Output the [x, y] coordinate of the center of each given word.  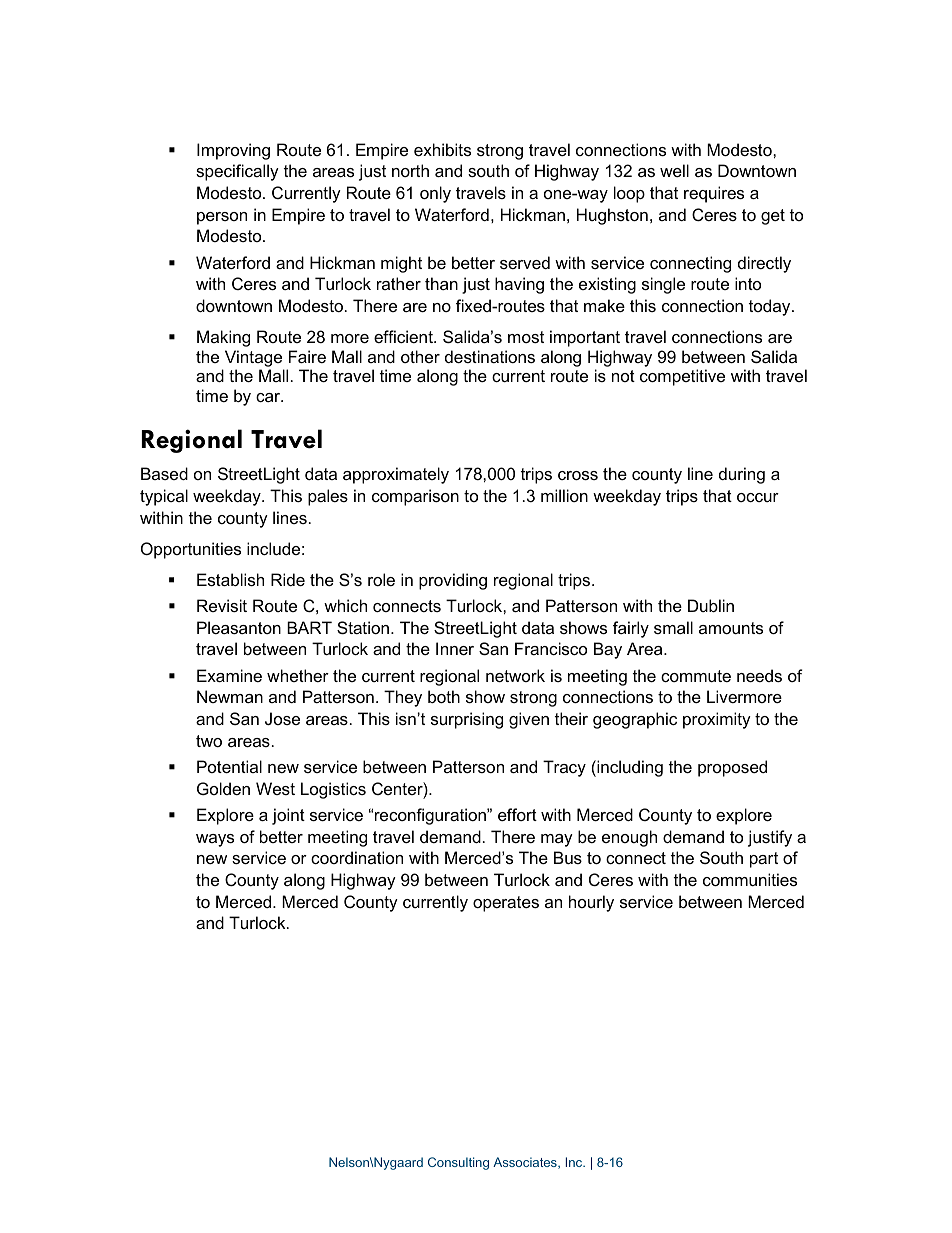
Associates [526, 1163]
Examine [229, 675]
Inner [455, 648]
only [435, 194]
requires [714, 194]
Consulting [458, 1163]
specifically [237, 172]
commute [696, 676]
